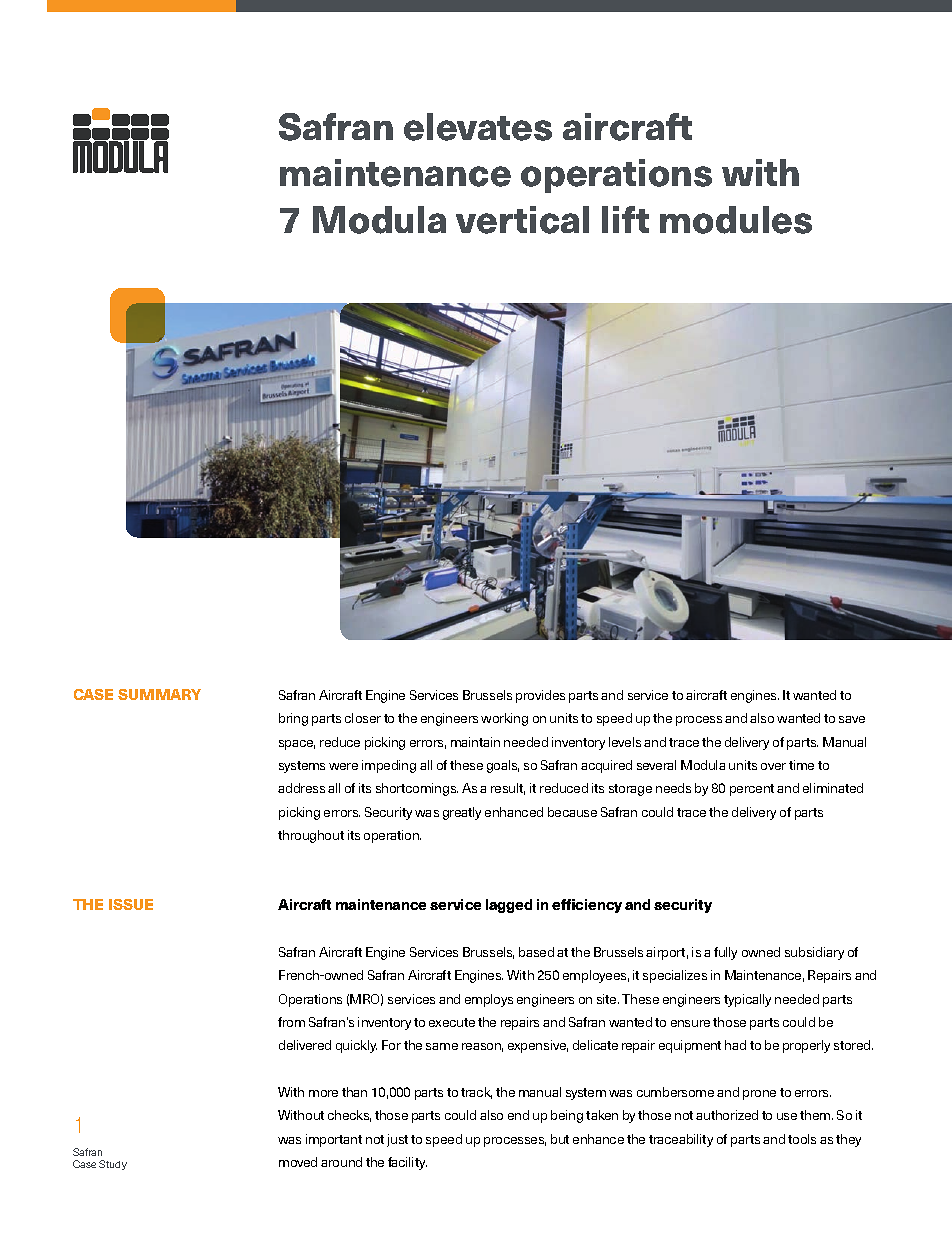 The width and height of the document is (952, 1233). What do you see at coordinates (159, 694) in the document?
I see `SUMMARY` at bounding box center [159, 694].
